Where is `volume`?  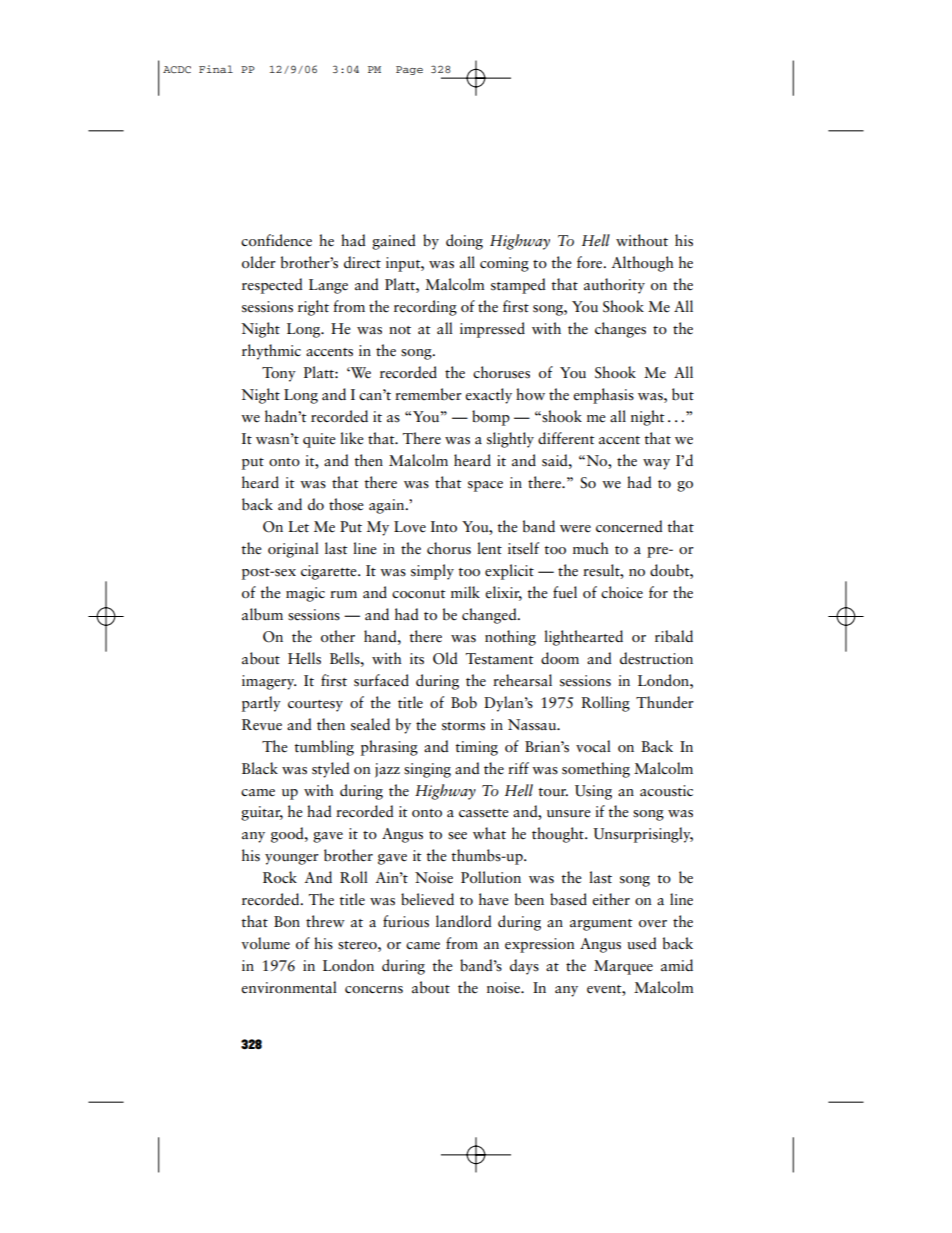 volume is located at coordinates (265, 943).
